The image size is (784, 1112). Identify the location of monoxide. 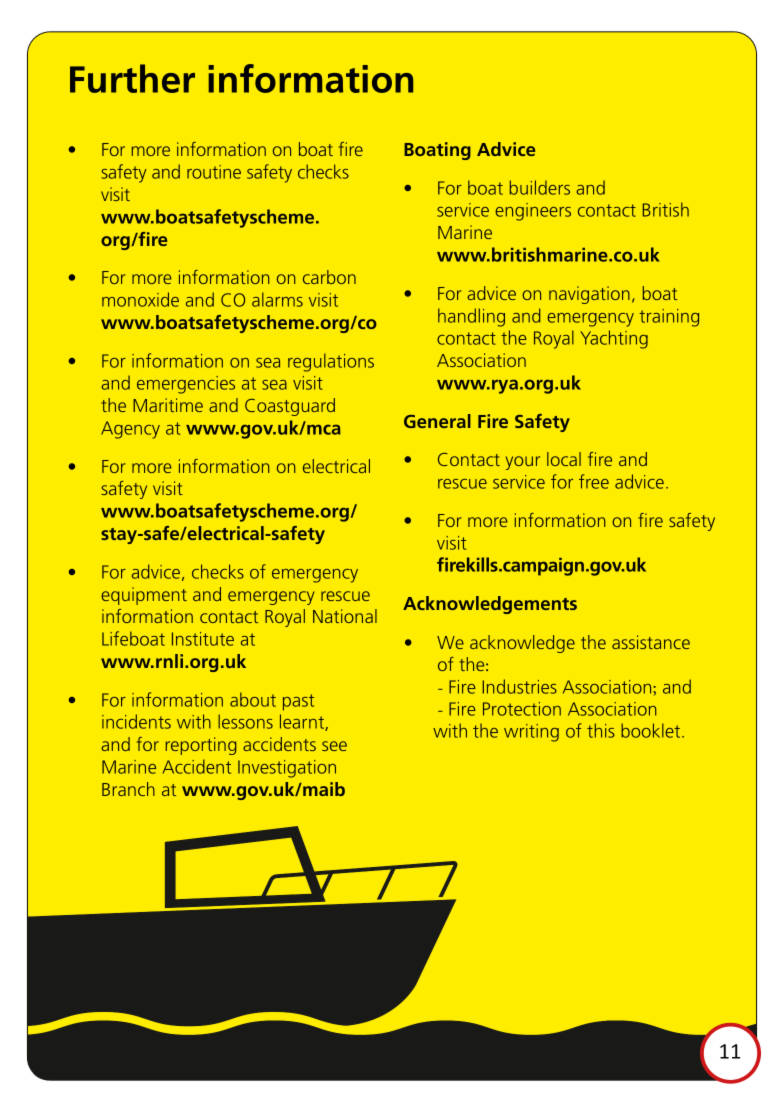
(140, 299).
